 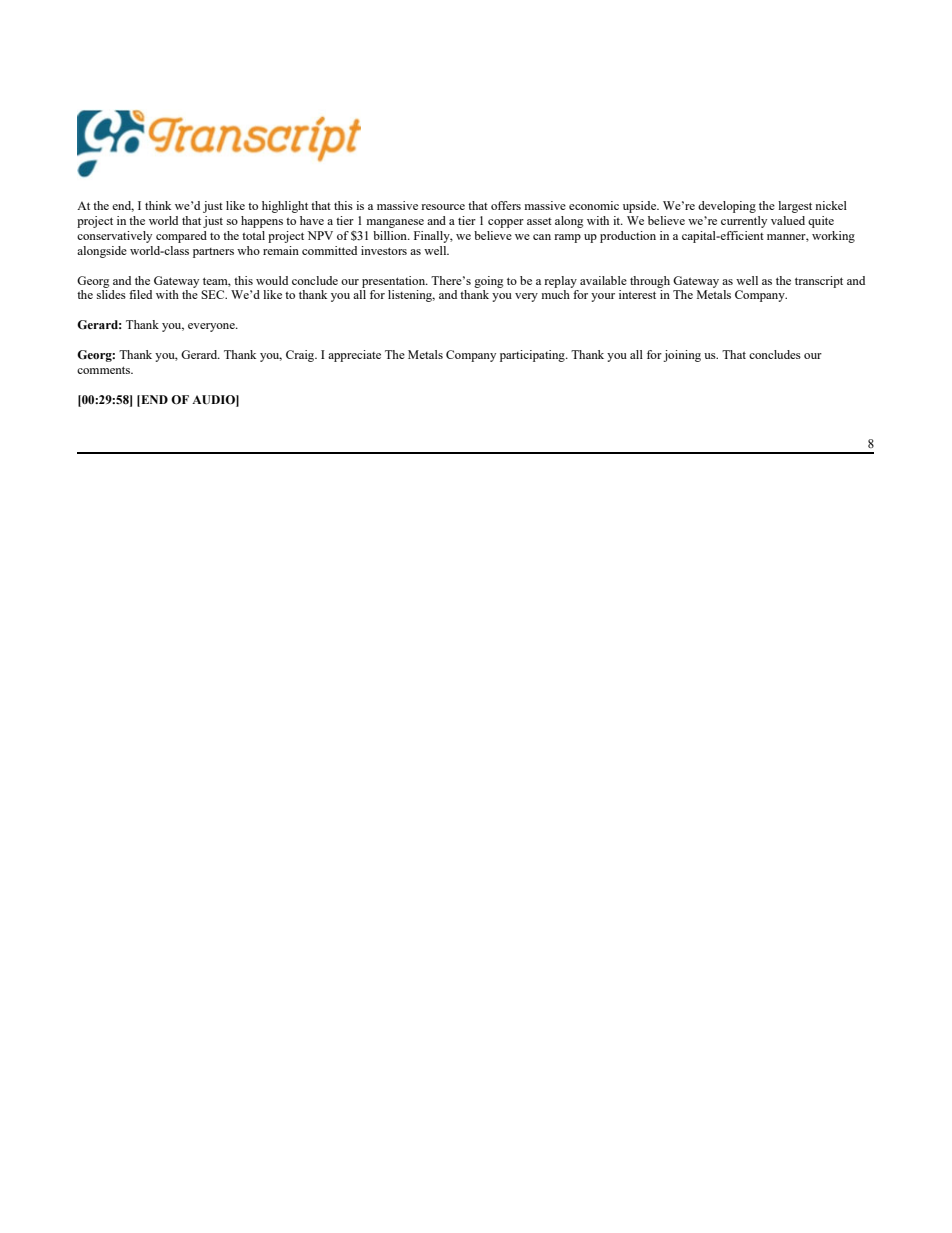 What do you see at coordinates (384, 250) in the document?
I see `investors` at bounding box center [384, 250].
